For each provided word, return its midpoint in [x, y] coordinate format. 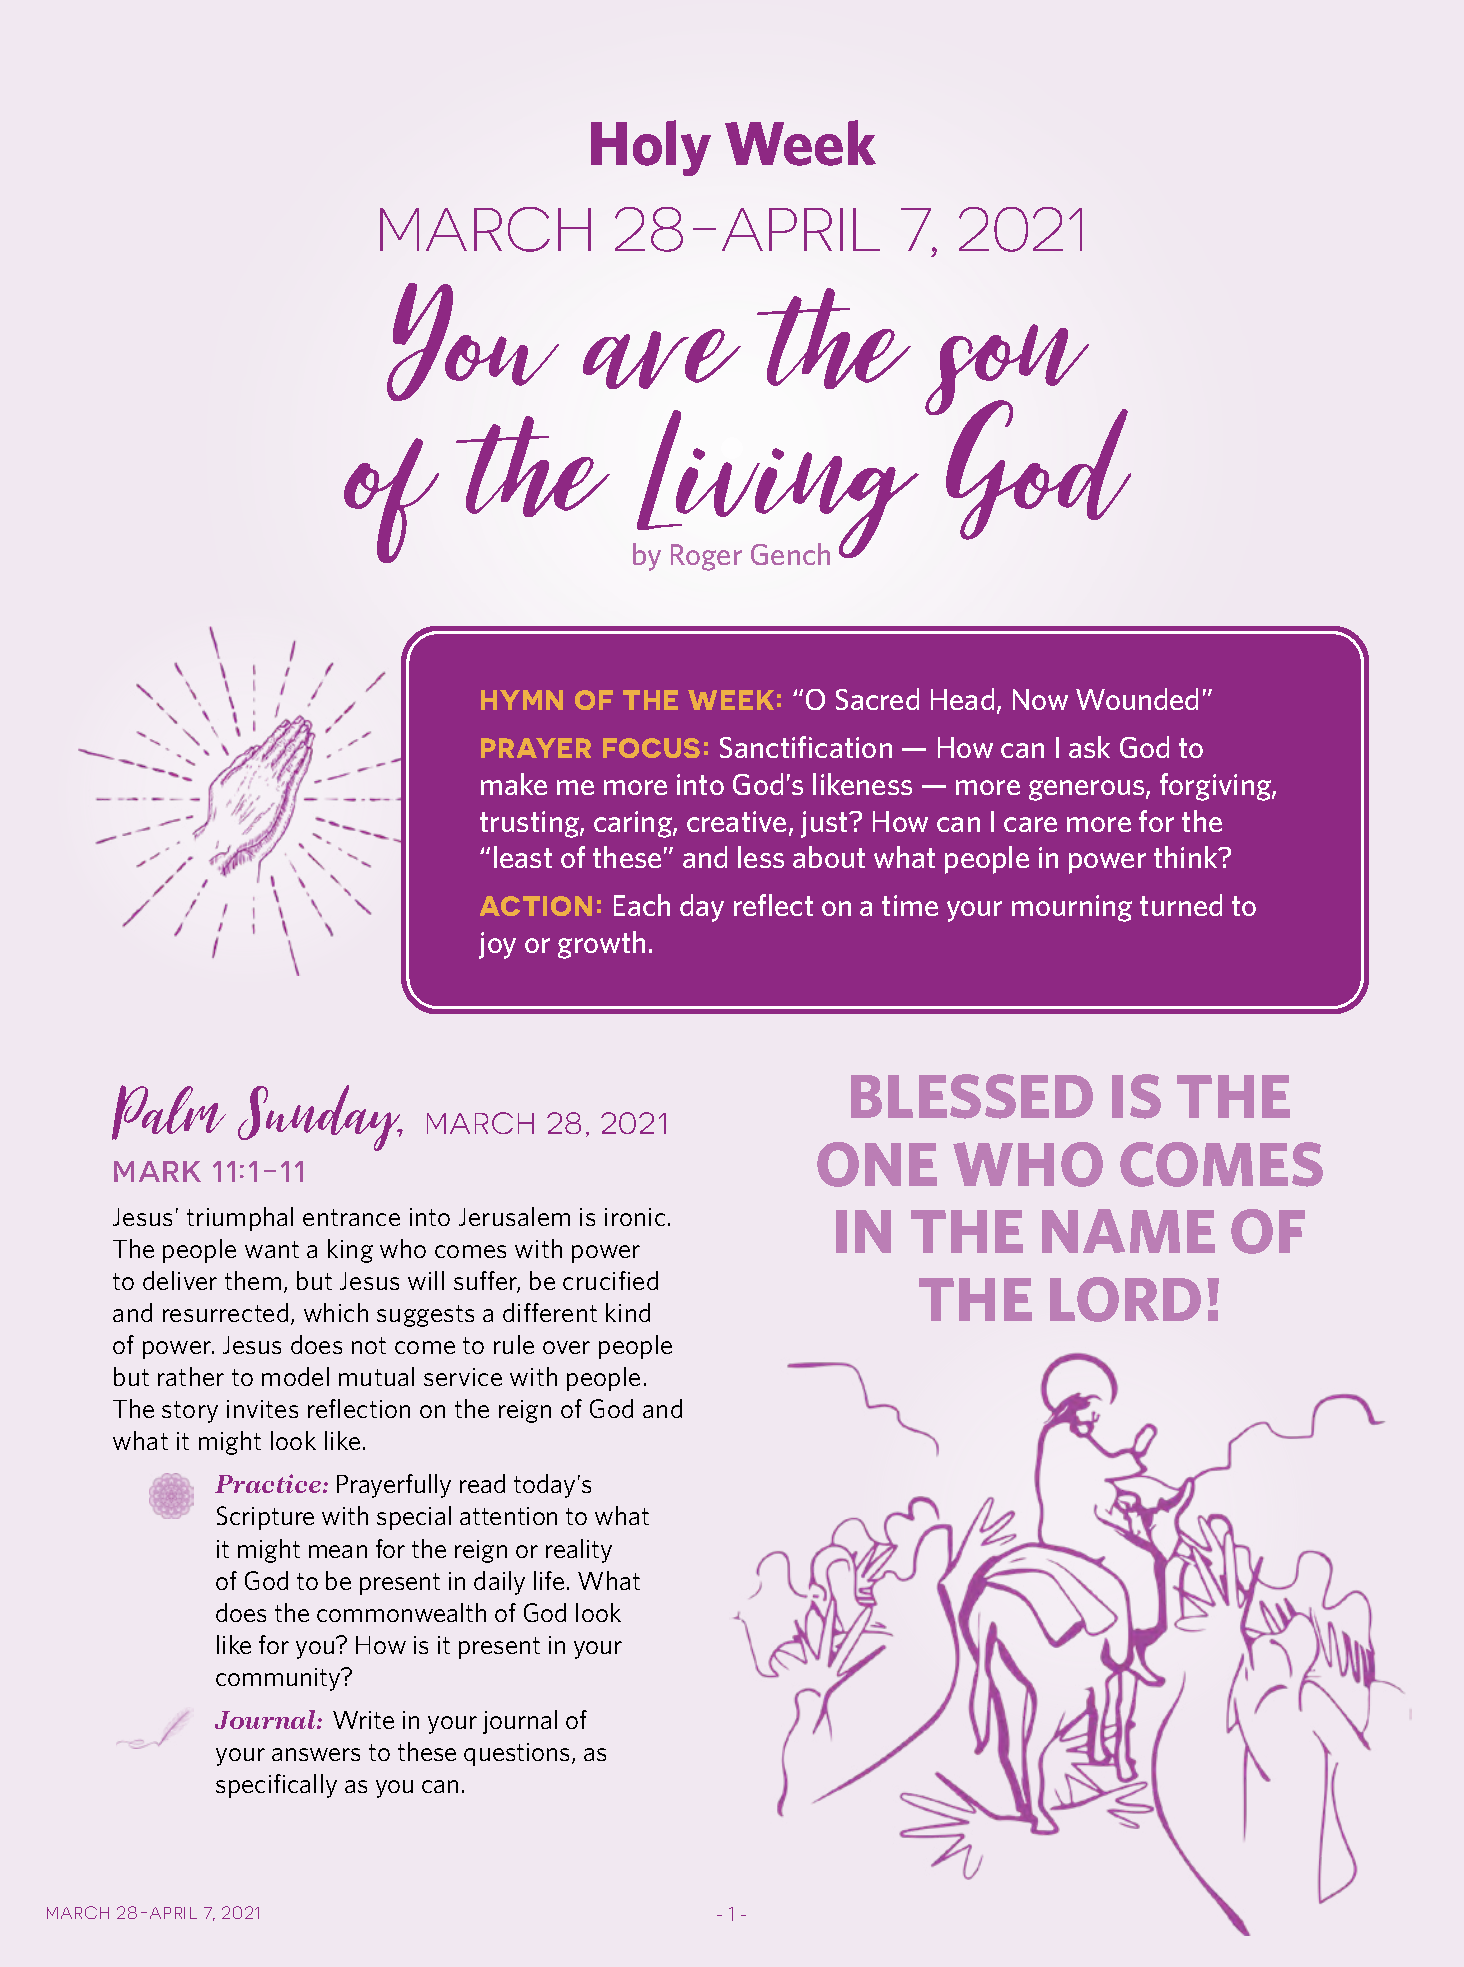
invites [262, 1409]
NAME [1128, 1231]
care [1030, 824]
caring [634, 824]
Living [777, 485]
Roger [706, 557]
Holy [651, 148]
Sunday [320, 1118]
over [566, 1347]
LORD [1125, 1299]
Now [1040, 699]
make [514, 784]
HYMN [522, 700]
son [1007, 371]
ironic [635, 1217]
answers [316, 1754]
